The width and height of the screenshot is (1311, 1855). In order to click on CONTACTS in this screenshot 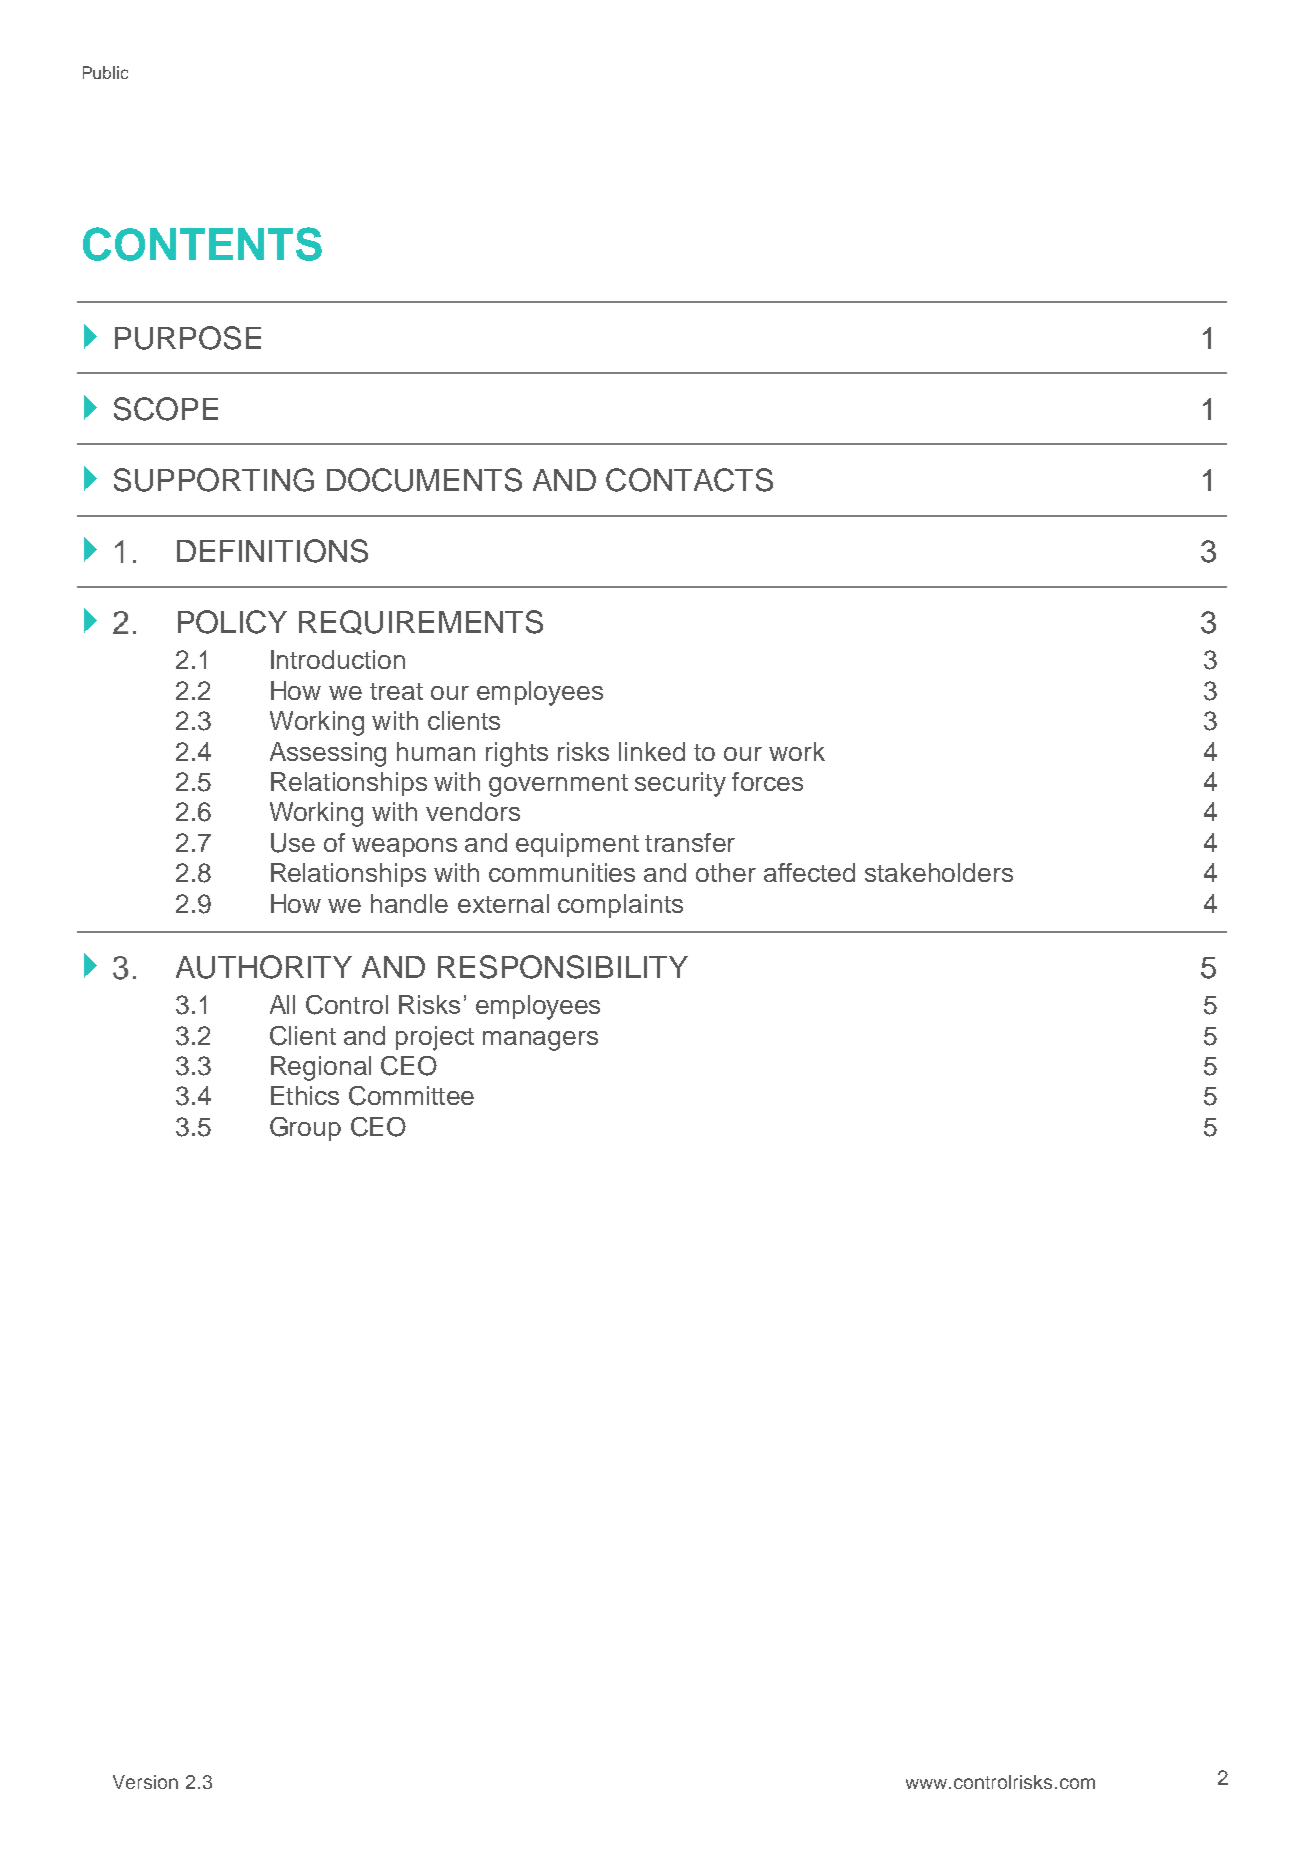, I will do `click(689, 480)`.
